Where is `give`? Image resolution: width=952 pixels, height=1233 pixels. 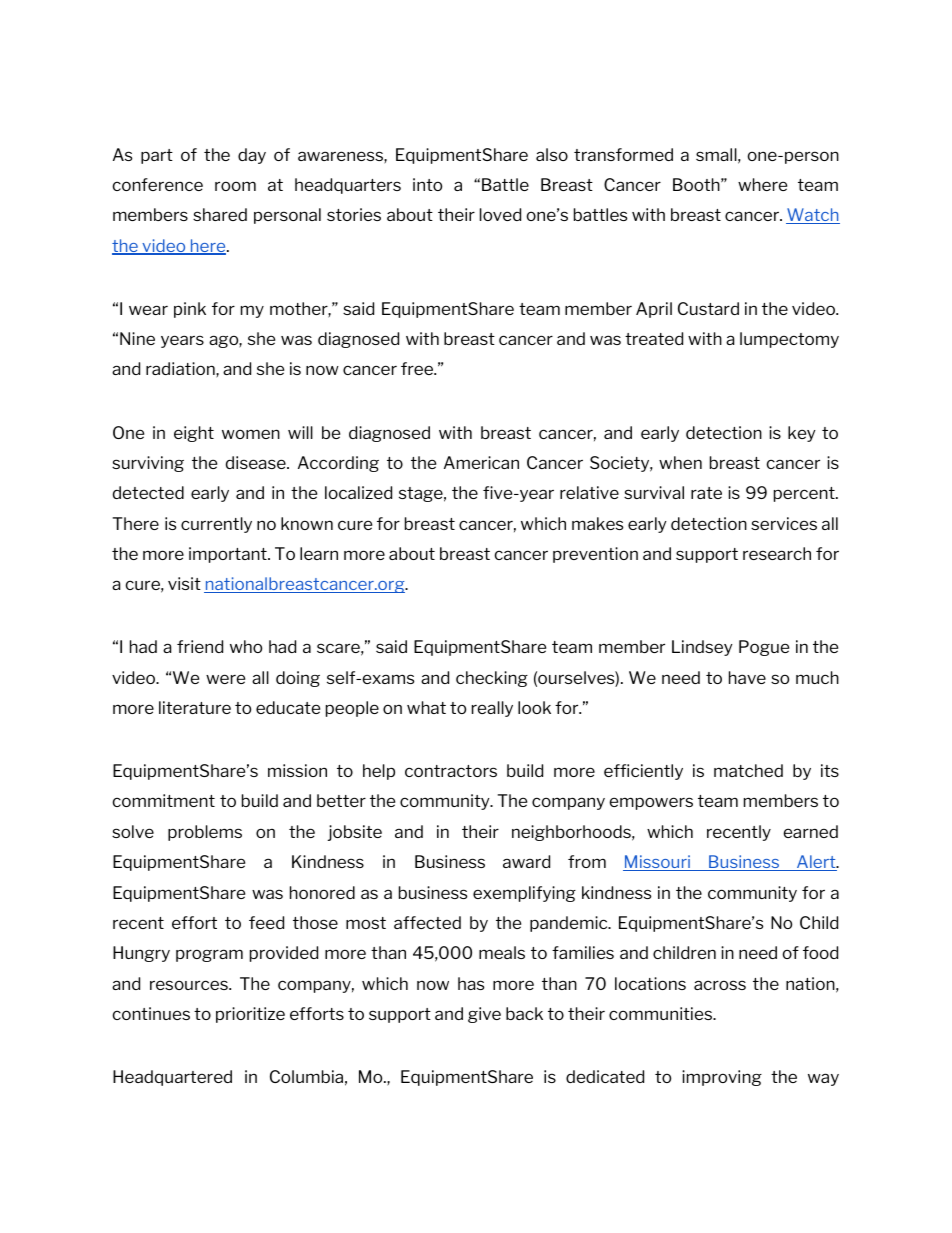 give is located at coordinates (484, 1015).
